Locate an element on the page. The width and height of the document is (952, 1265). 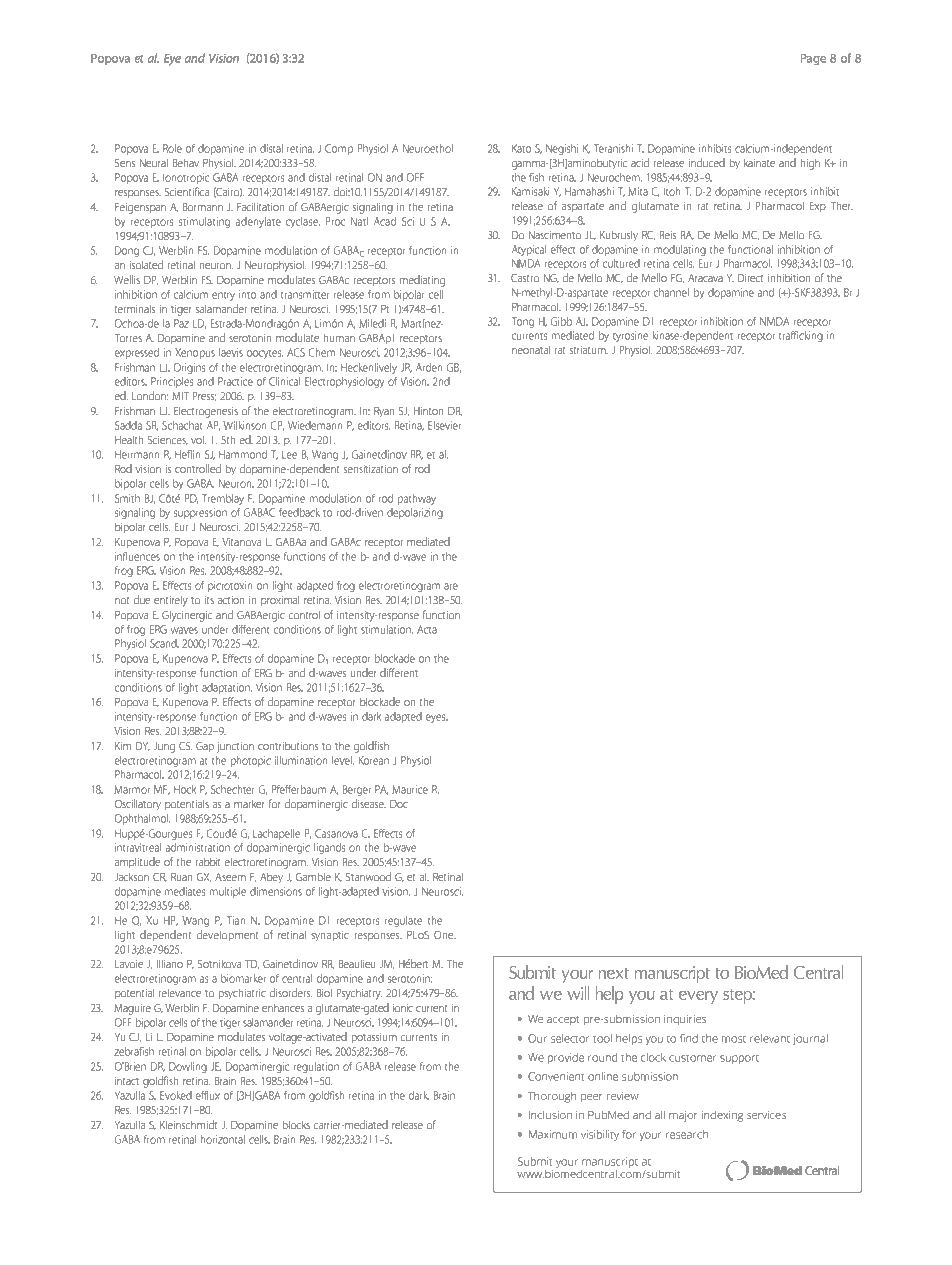
action is located at coordinates (231, 600).
